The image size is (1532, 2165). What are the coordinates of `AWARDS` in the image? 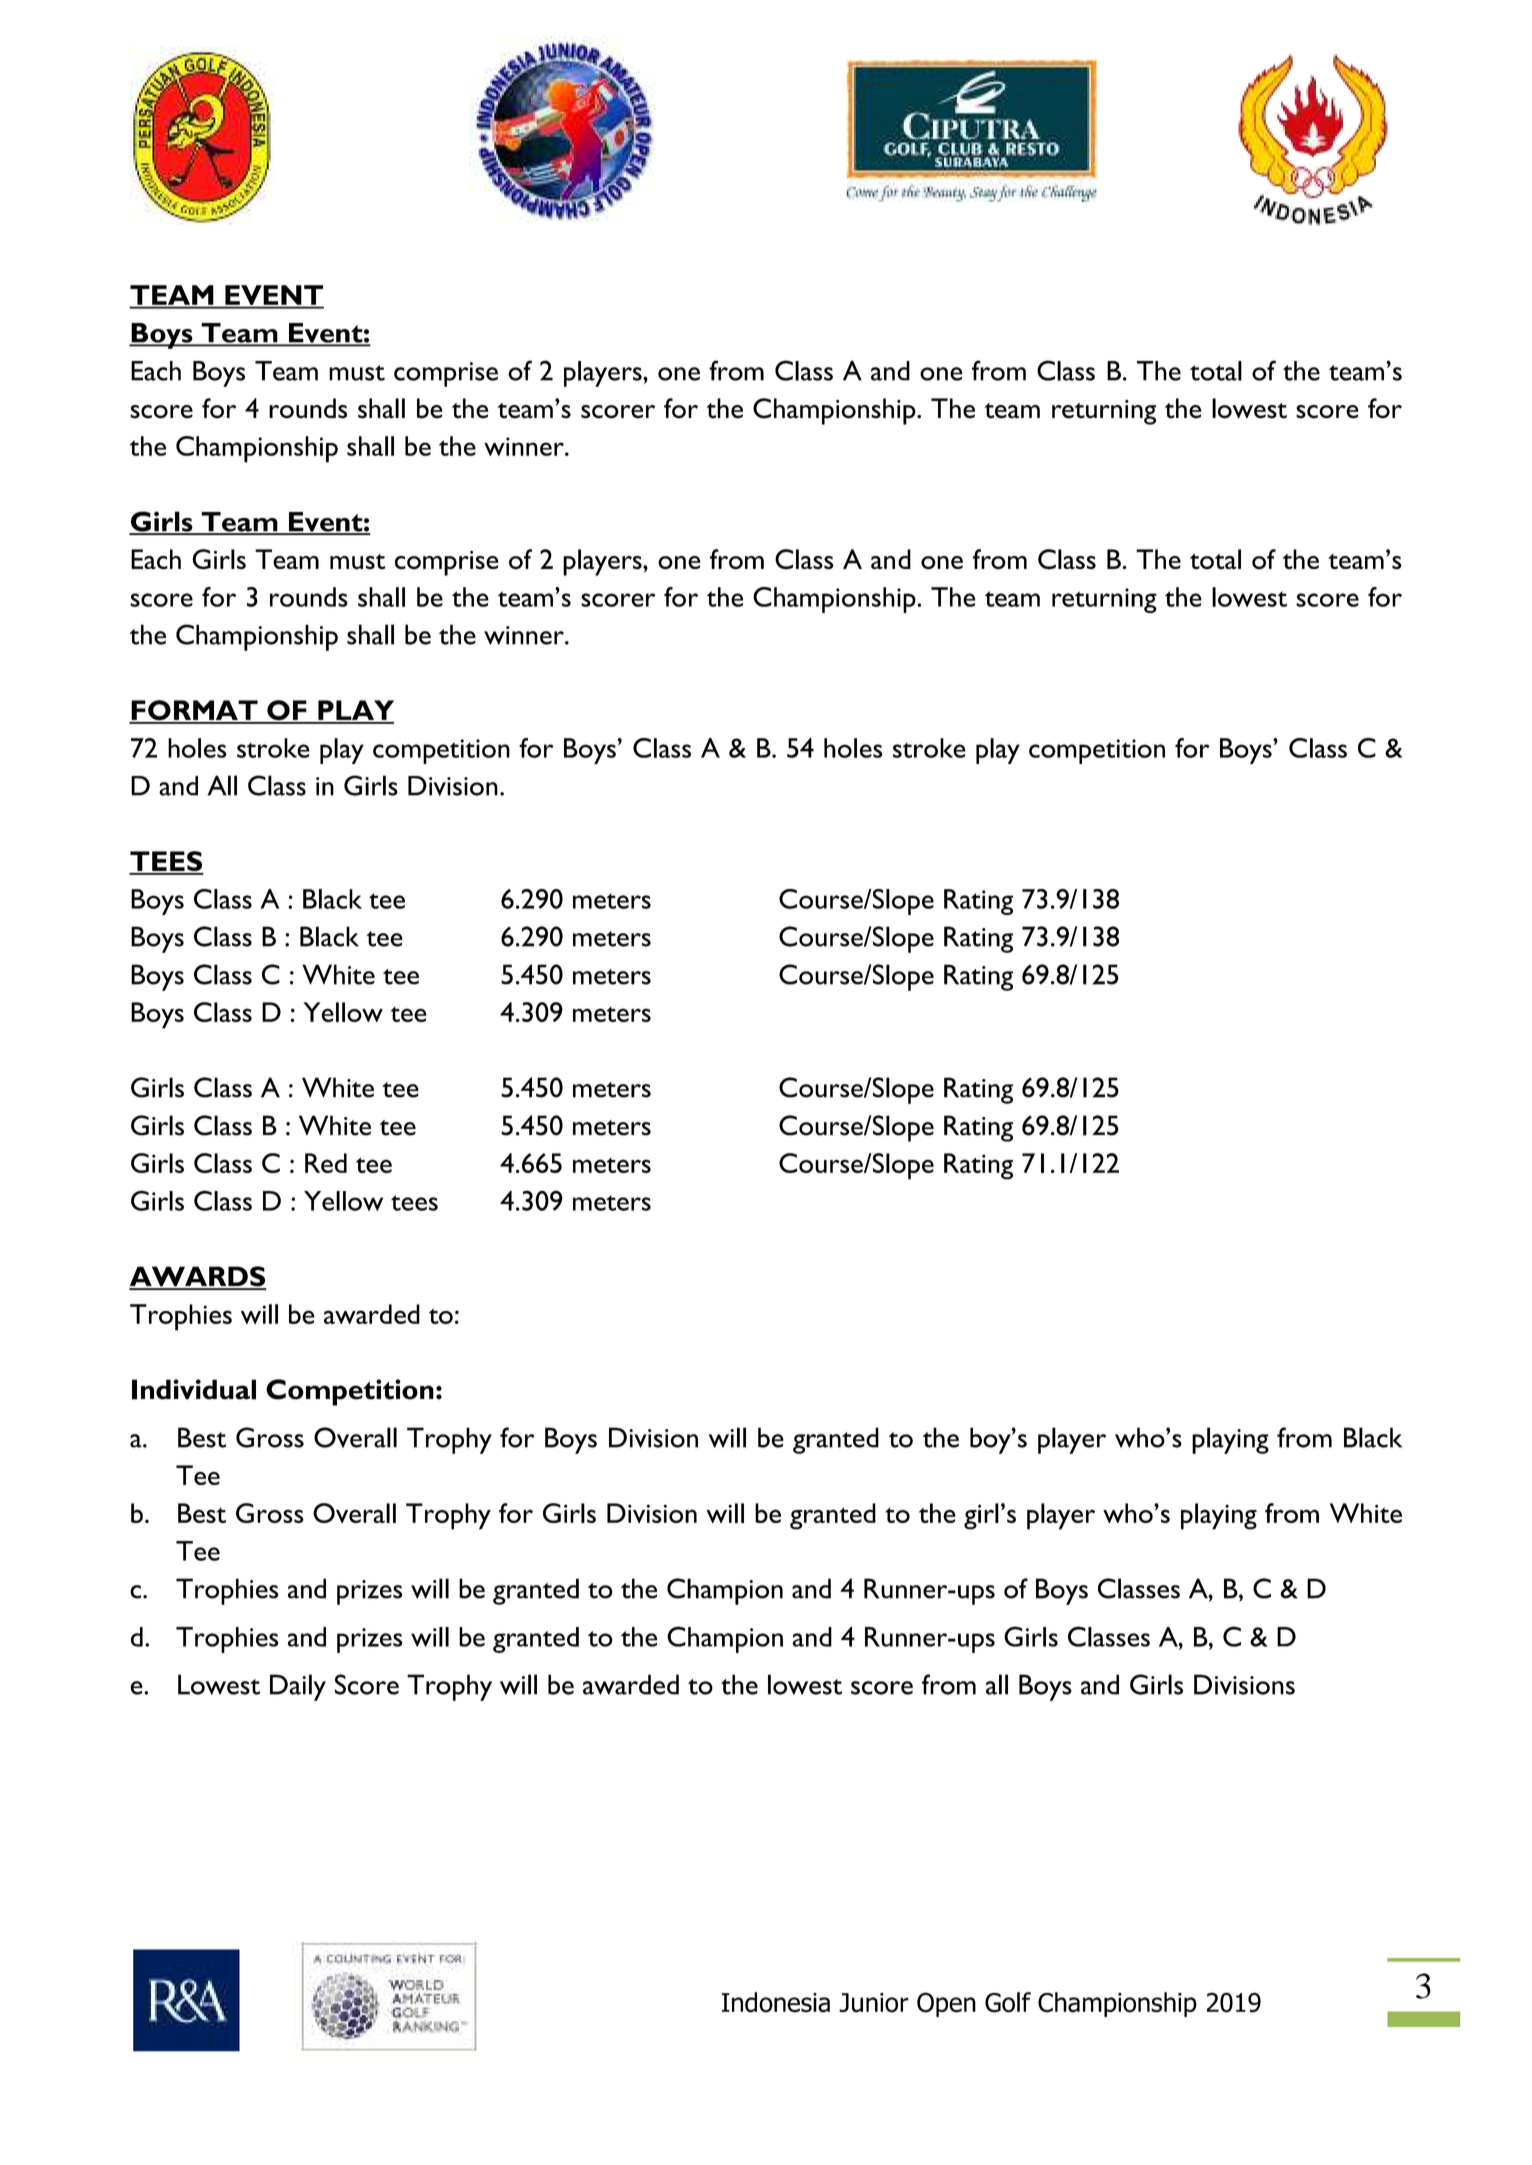 It's located at (198, 1277).
